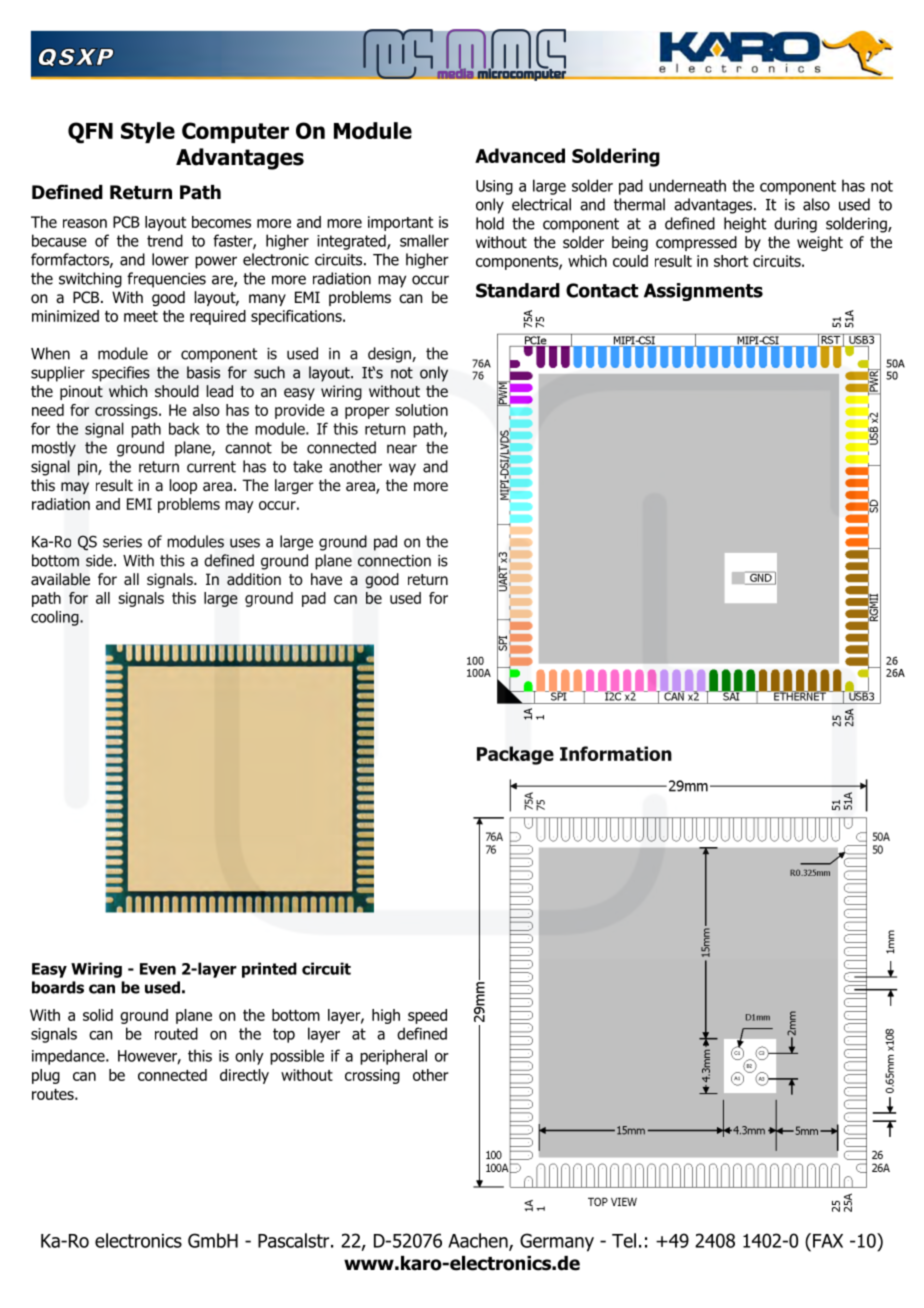 This document has width=924, height=1308. I want to click on Assignments, so click(703, 292).
